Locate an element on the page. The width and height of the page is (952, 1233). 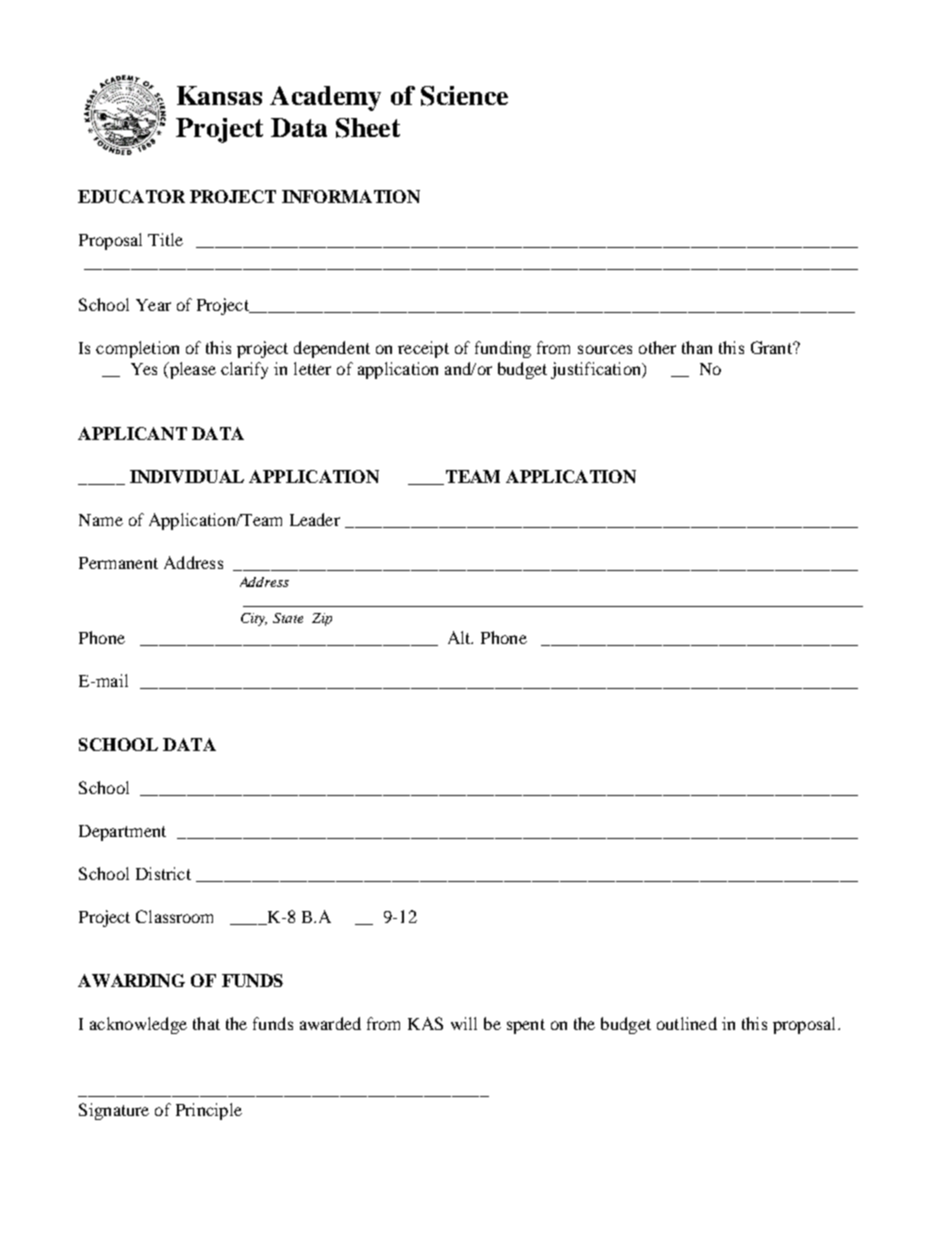
Principle is located at coordinates (209, 1111).
